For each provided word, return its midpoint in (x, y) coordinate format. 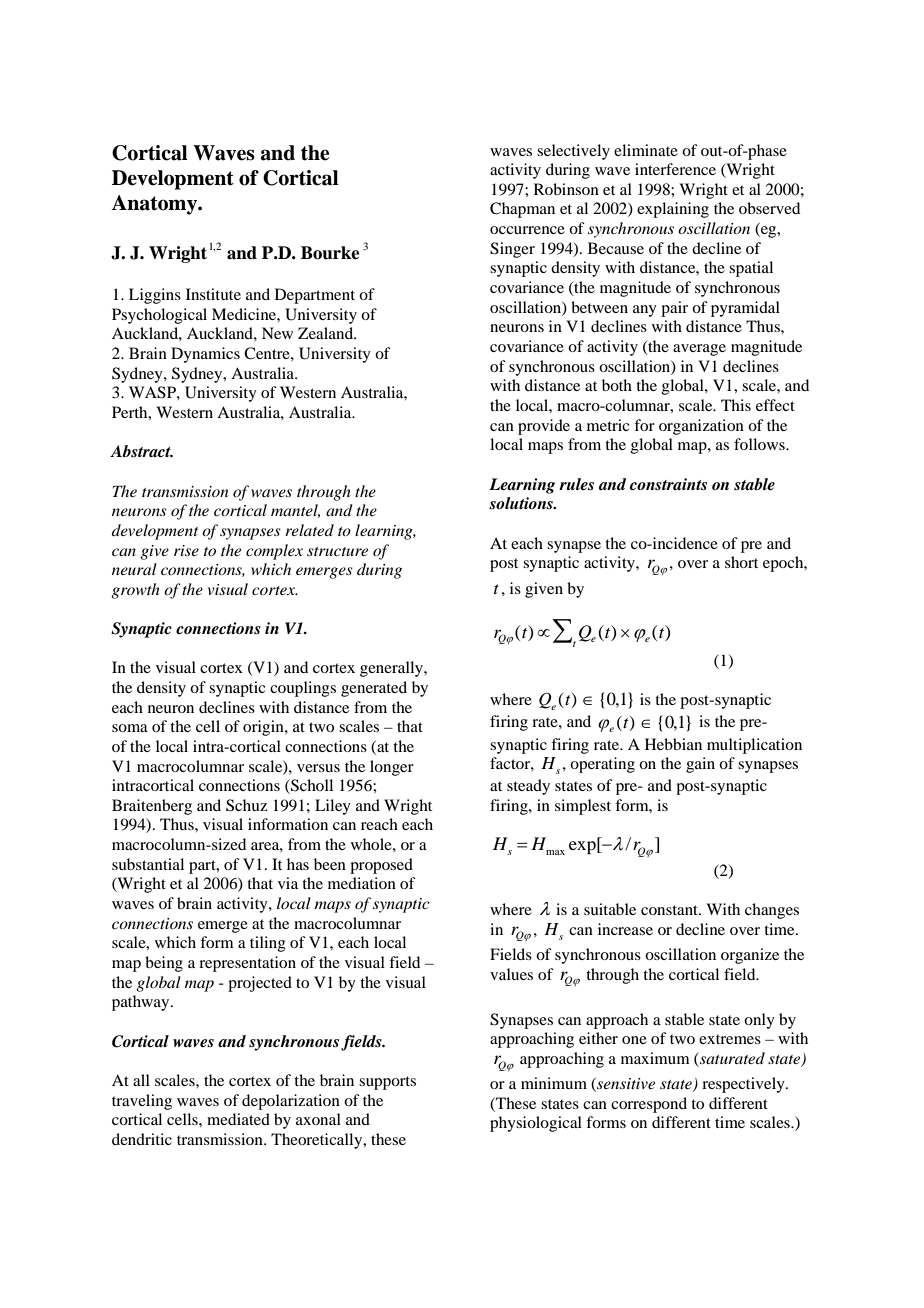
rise (186, 550)
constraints (668, 484)
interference (675, 169)
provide (544, 427)
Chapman (522, 210)
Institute (213, 294)
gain (700, 765)
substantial (148, 864)
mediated (238, 1119)
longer (392, 768)
